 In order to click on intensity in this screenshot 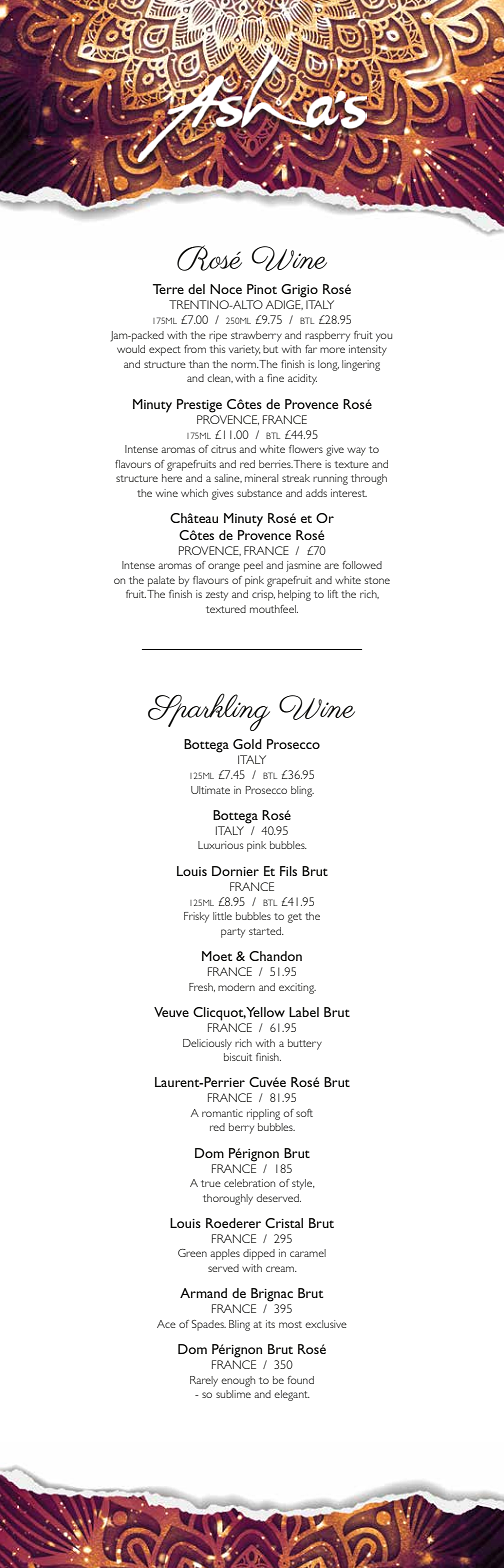, I will do `click(368, 350)`.
